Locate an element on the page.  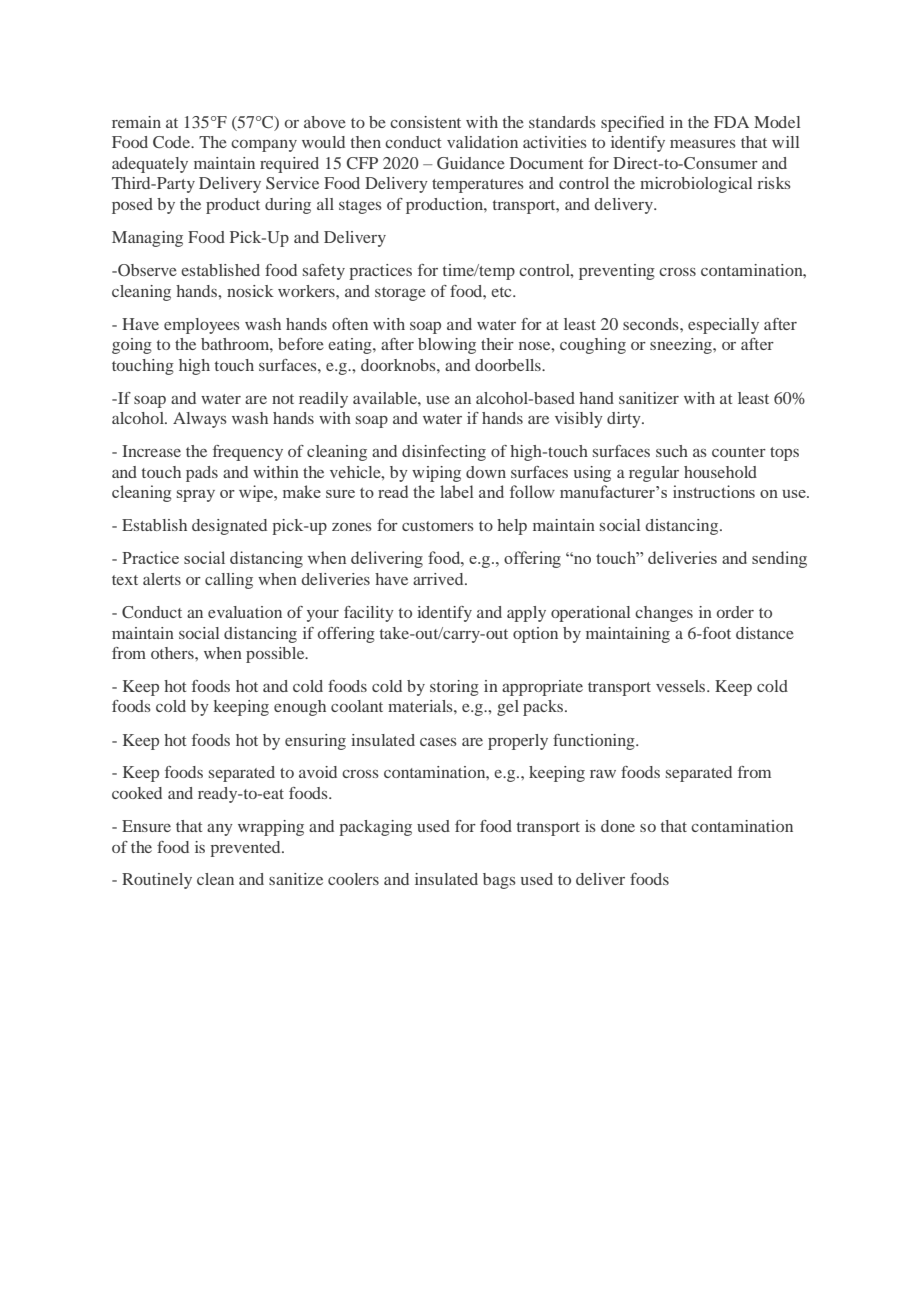
FDA is located at coordinates (731, 122).
